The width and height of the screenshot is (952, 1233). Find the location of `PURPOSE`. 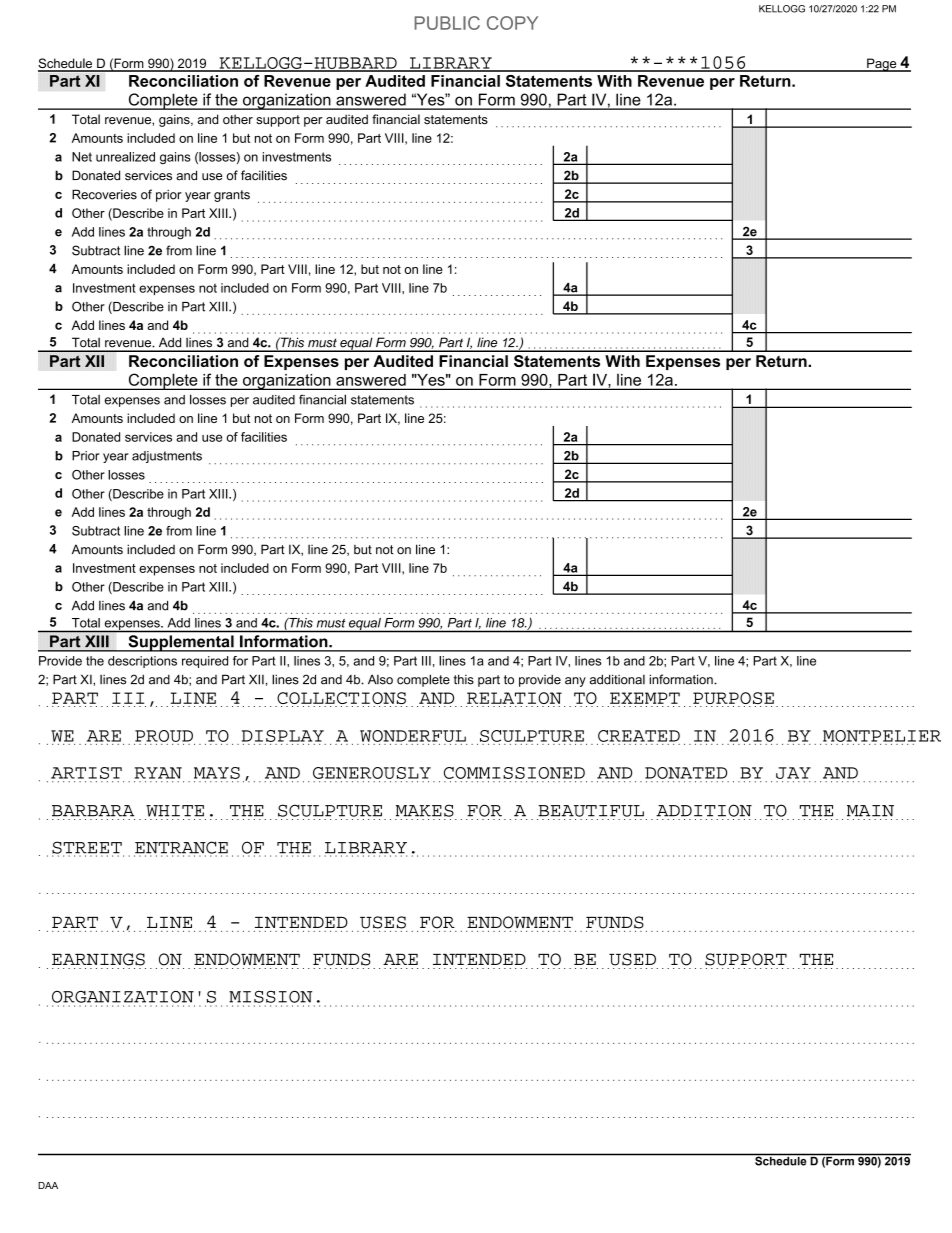

PURPOSE is located at coordinates (733, 699).
